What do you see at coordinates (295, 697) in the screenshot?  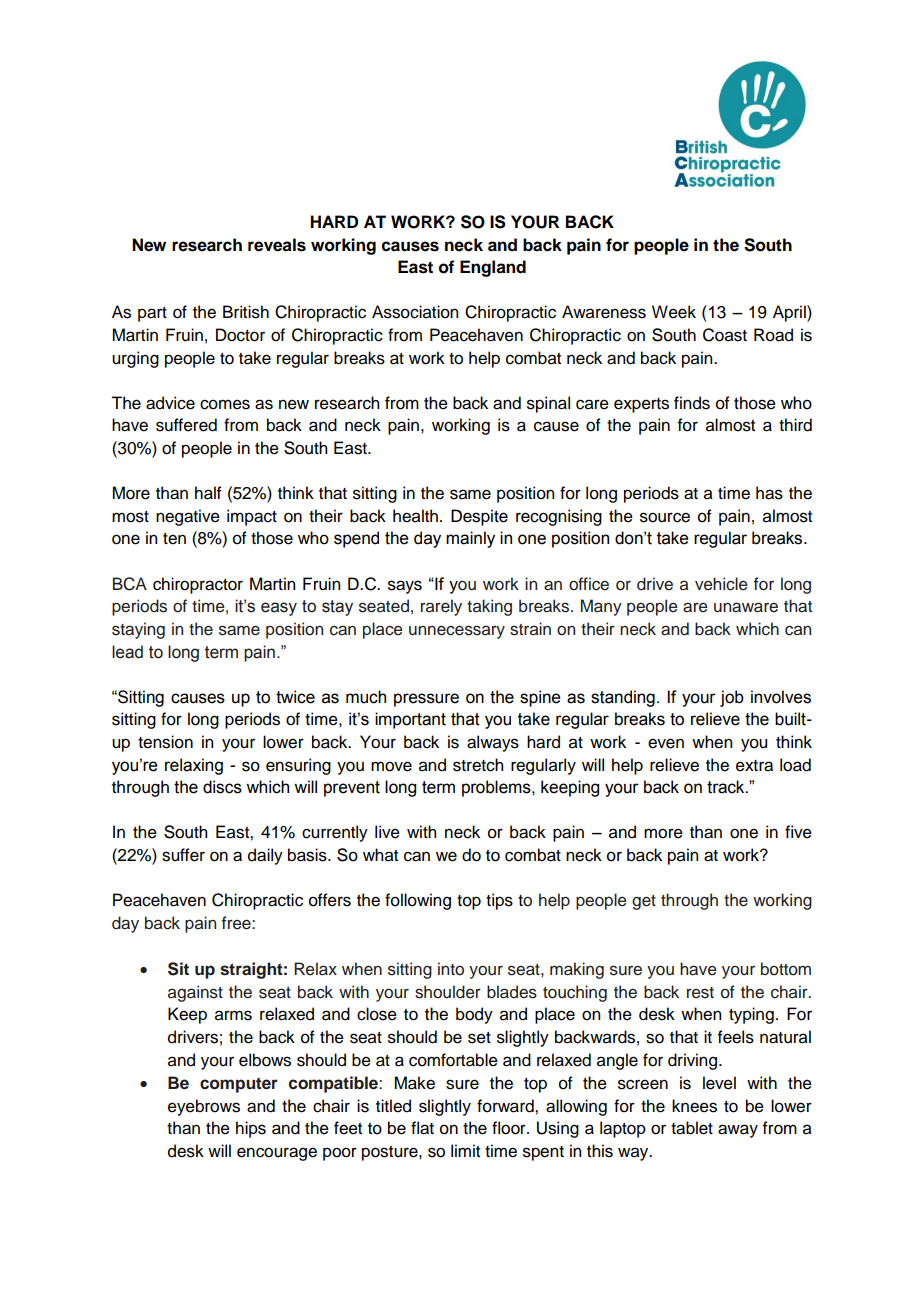 I see `twice` at bounding box center [295, 697].
